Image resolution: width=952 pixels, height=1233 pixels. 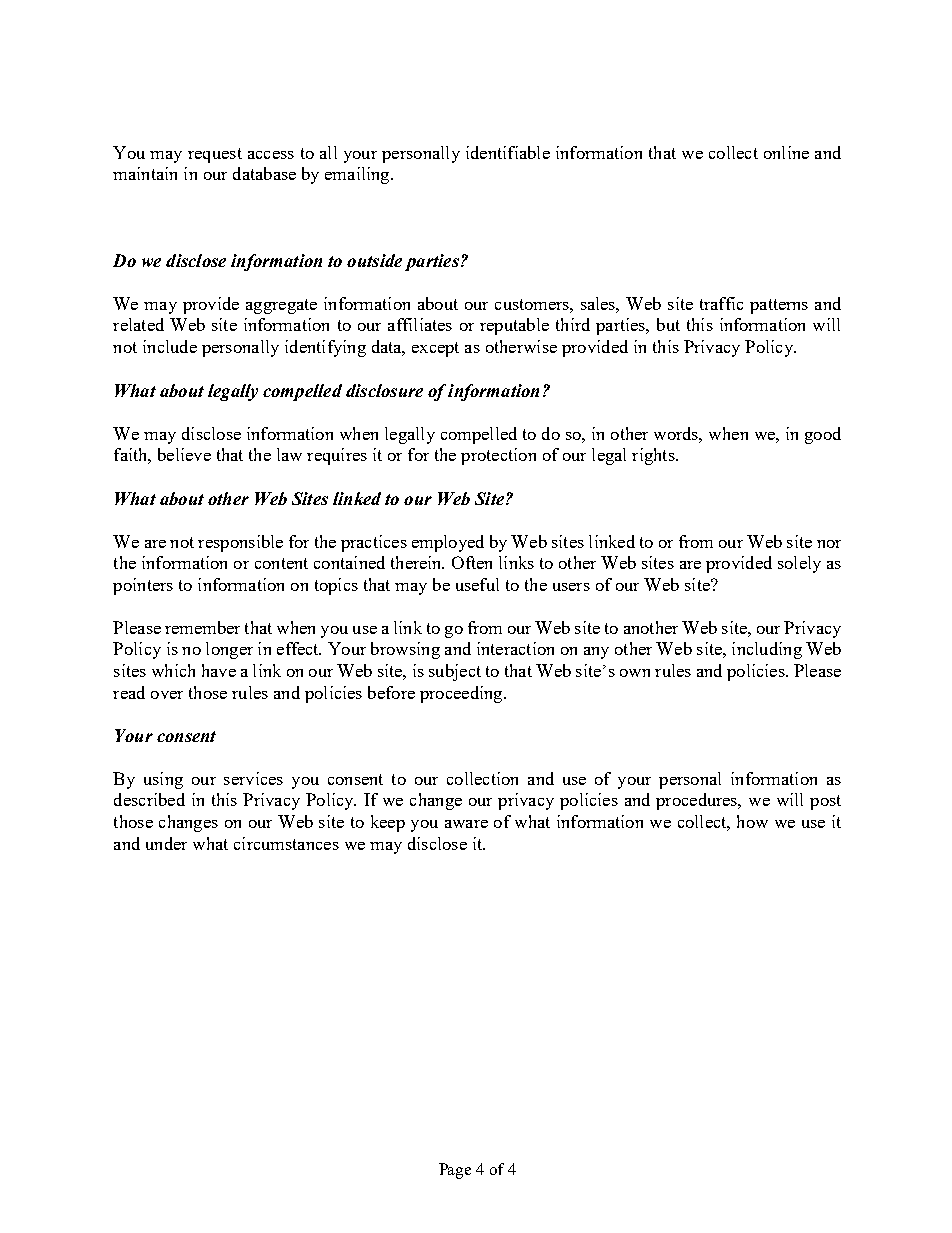 I want to click on Page, so click(x=455, y=1171).
